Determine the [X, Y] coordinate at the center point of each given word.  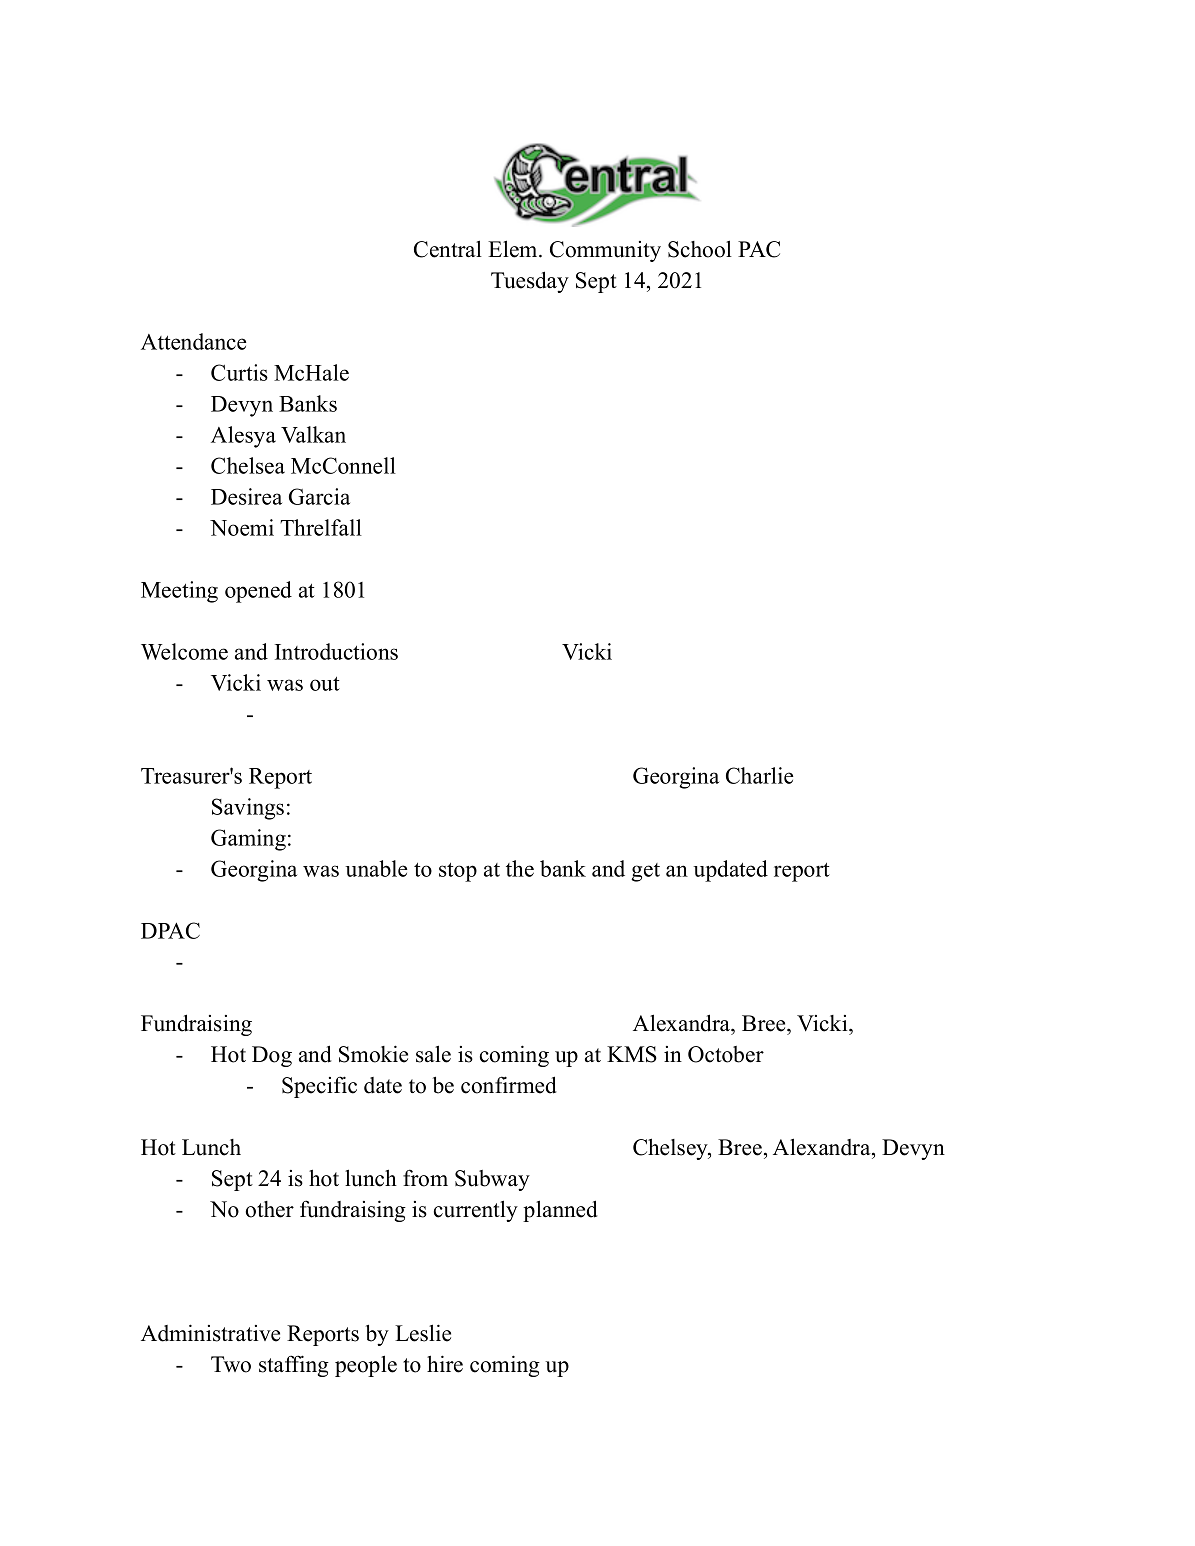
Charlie [759, 775]
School [700, 249]
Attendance [193, 341]
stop [458, 872]
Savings [248, 809]
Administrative [210, 1333]
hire [445, 1364]
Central [448, 249]
